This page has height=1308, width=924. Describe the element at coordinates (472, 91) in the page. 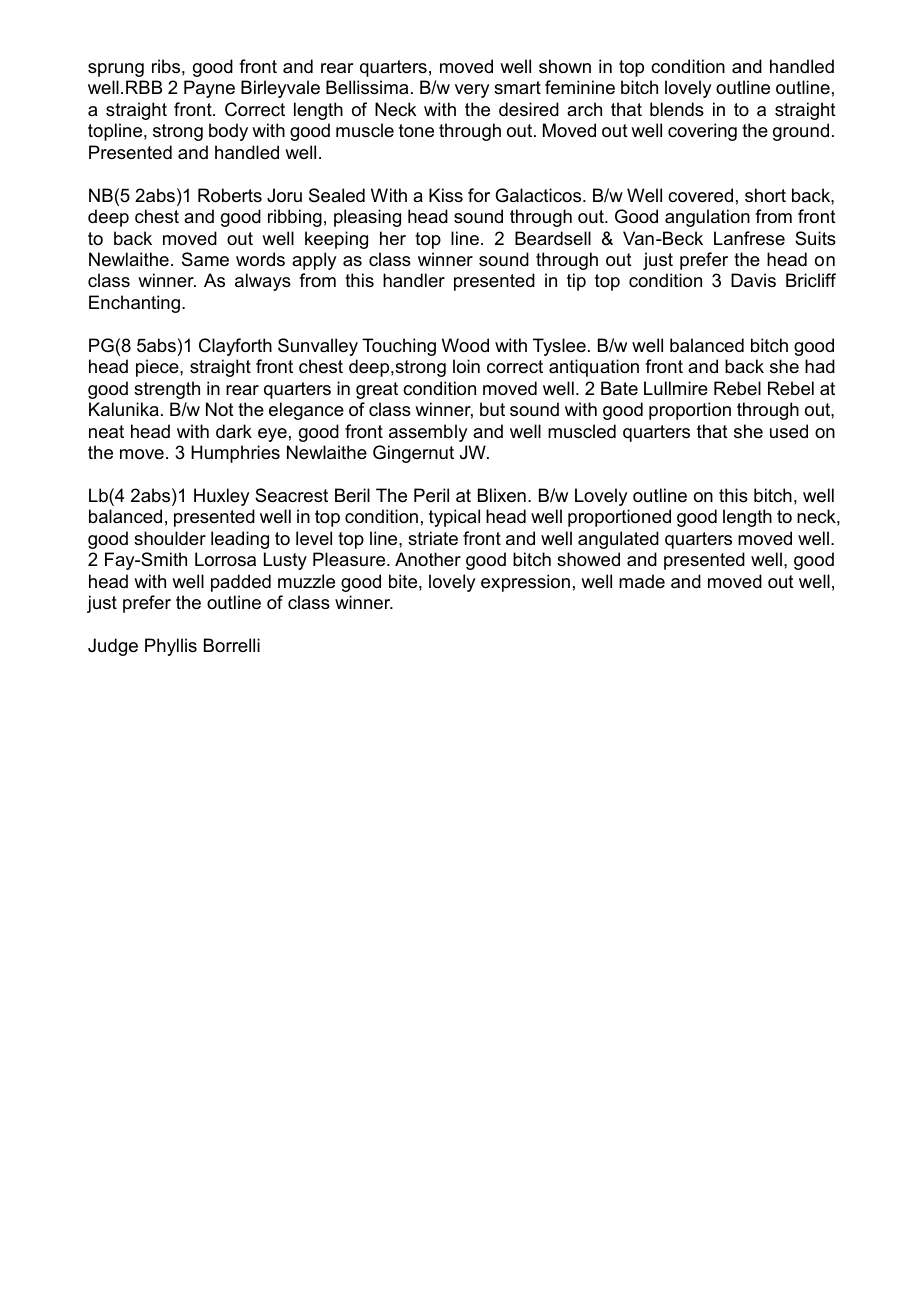

I see `very` at that location.
